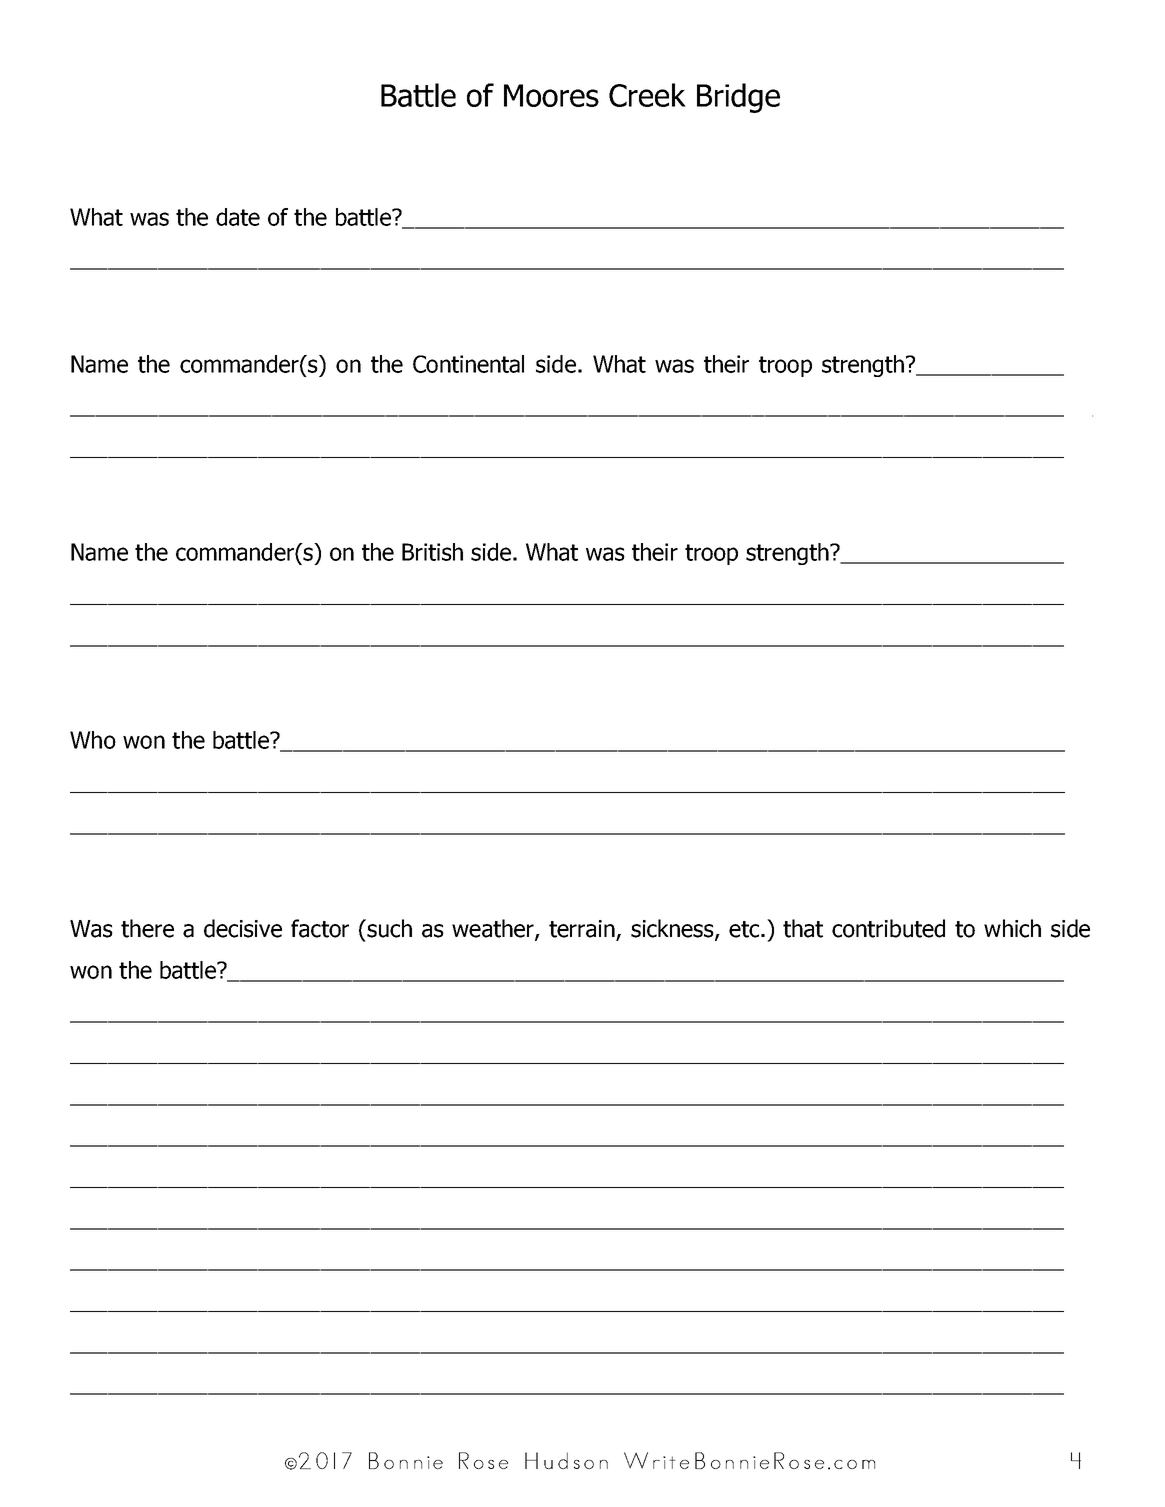  What do you see at coordinates (888, 928) in the screenshot?
I see `contributed` at bounding box center [888, 928].
